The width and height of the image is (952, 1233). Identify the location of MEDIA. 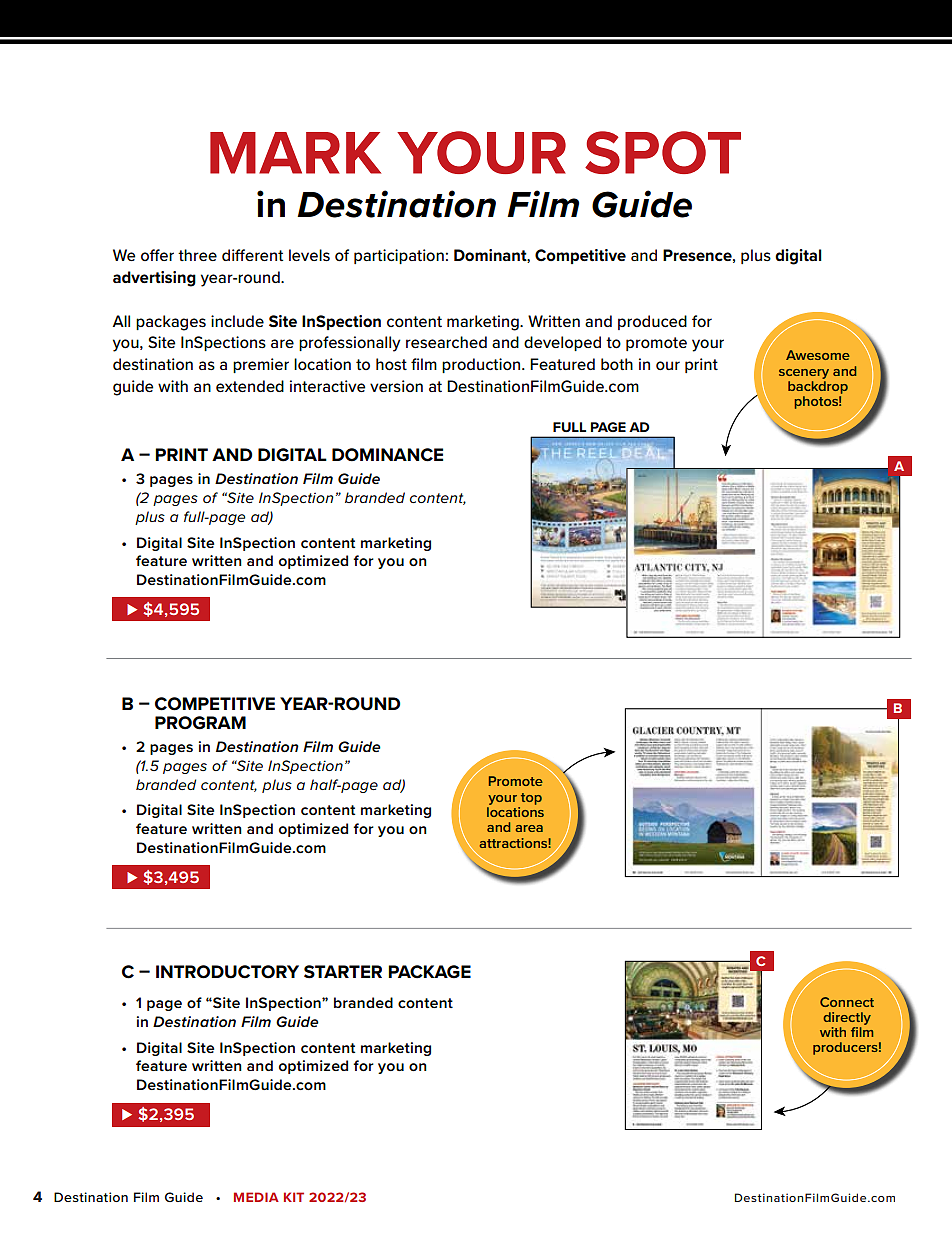
(256, 1197).
